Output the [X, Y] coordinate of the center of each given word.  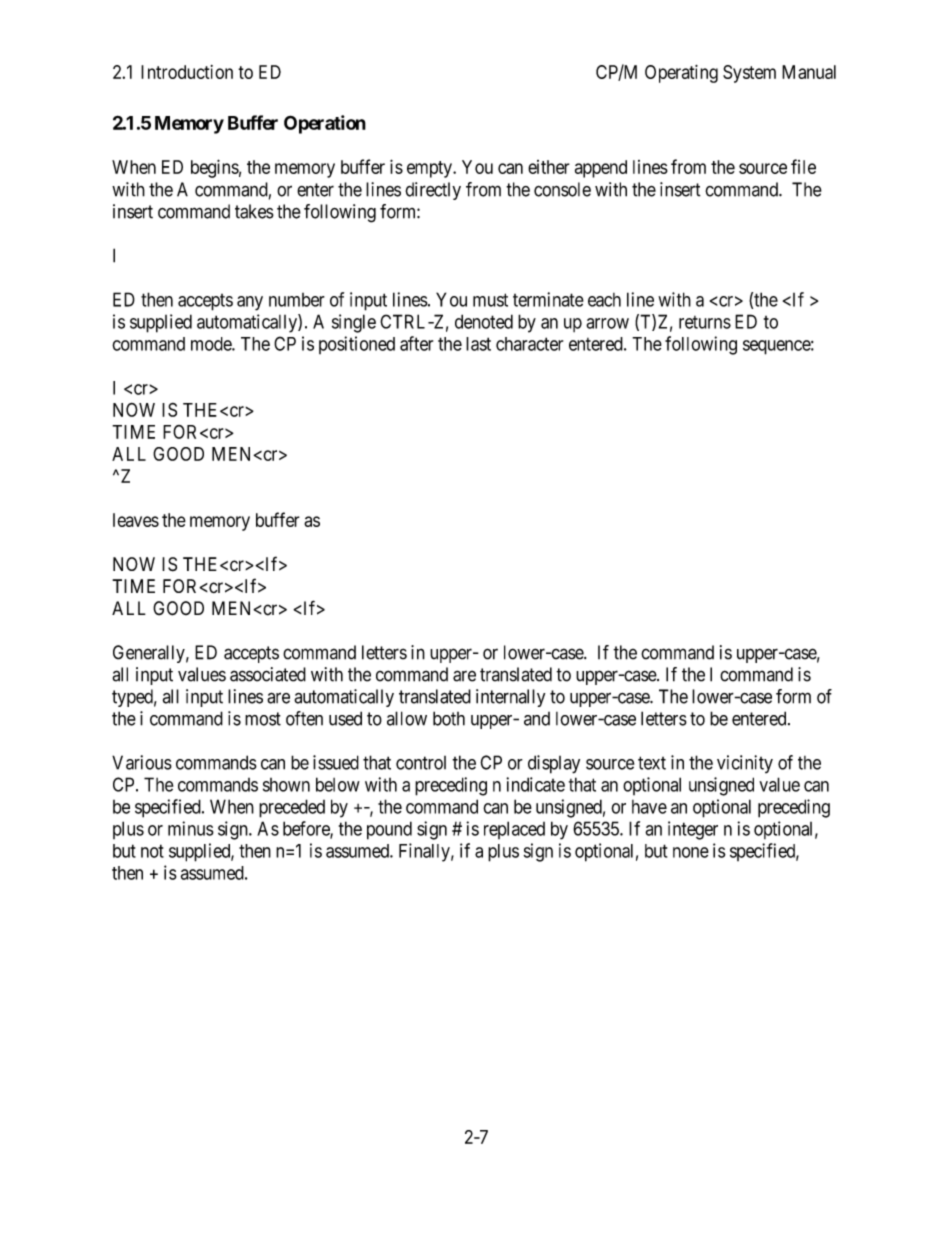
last [478, 344]
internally [510, 698]
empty [430, 169]
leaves [136, 520]
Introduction [187, 72]
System [749, 74]
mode [212, 344]
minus [191, 828]
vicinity [745, 764]
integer [693, 830]
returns [705, 322]
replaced [514, 830]
